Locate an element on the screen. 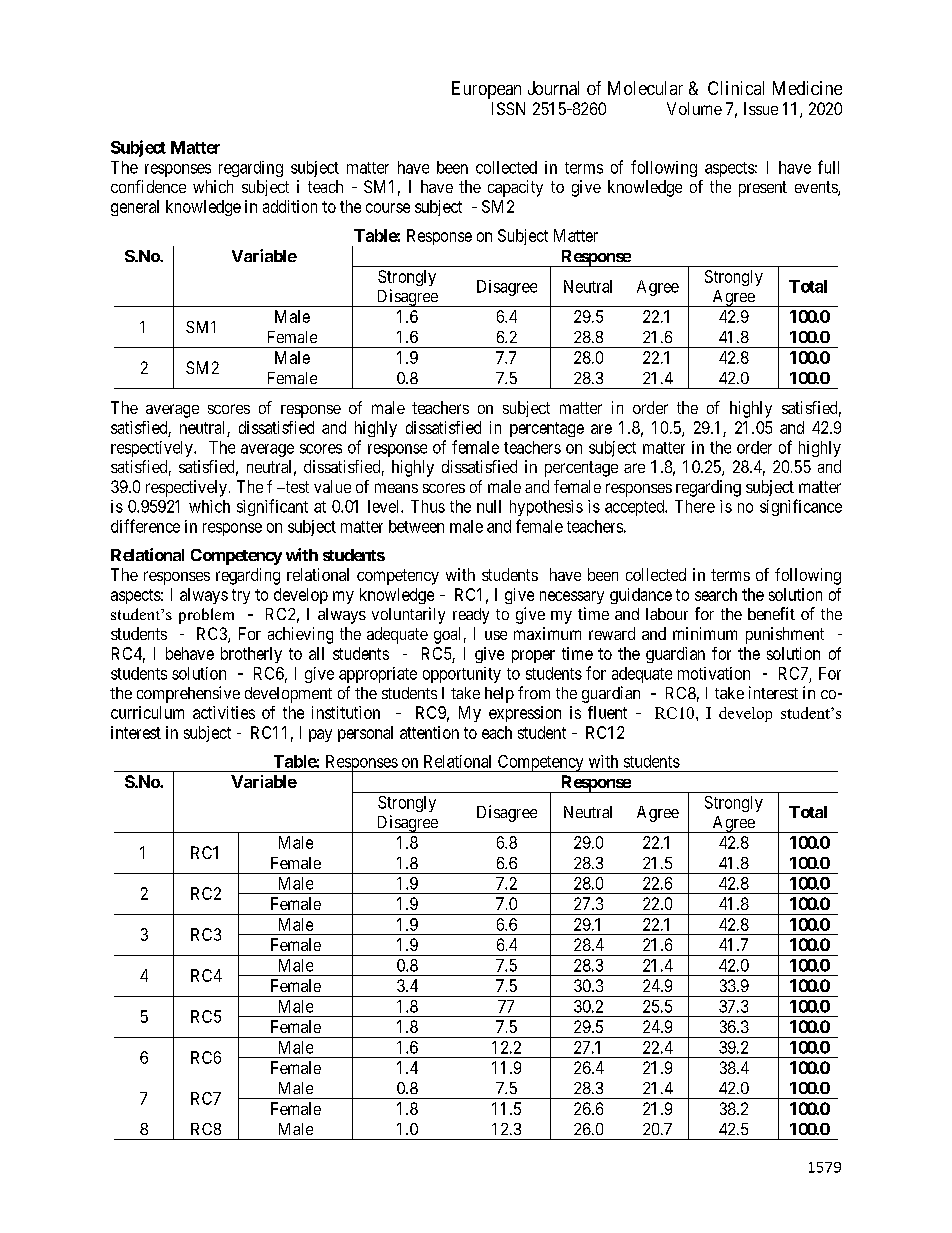 The height and width of the screenshot is (1233, 952). means is located at coordinates (396, 488).
